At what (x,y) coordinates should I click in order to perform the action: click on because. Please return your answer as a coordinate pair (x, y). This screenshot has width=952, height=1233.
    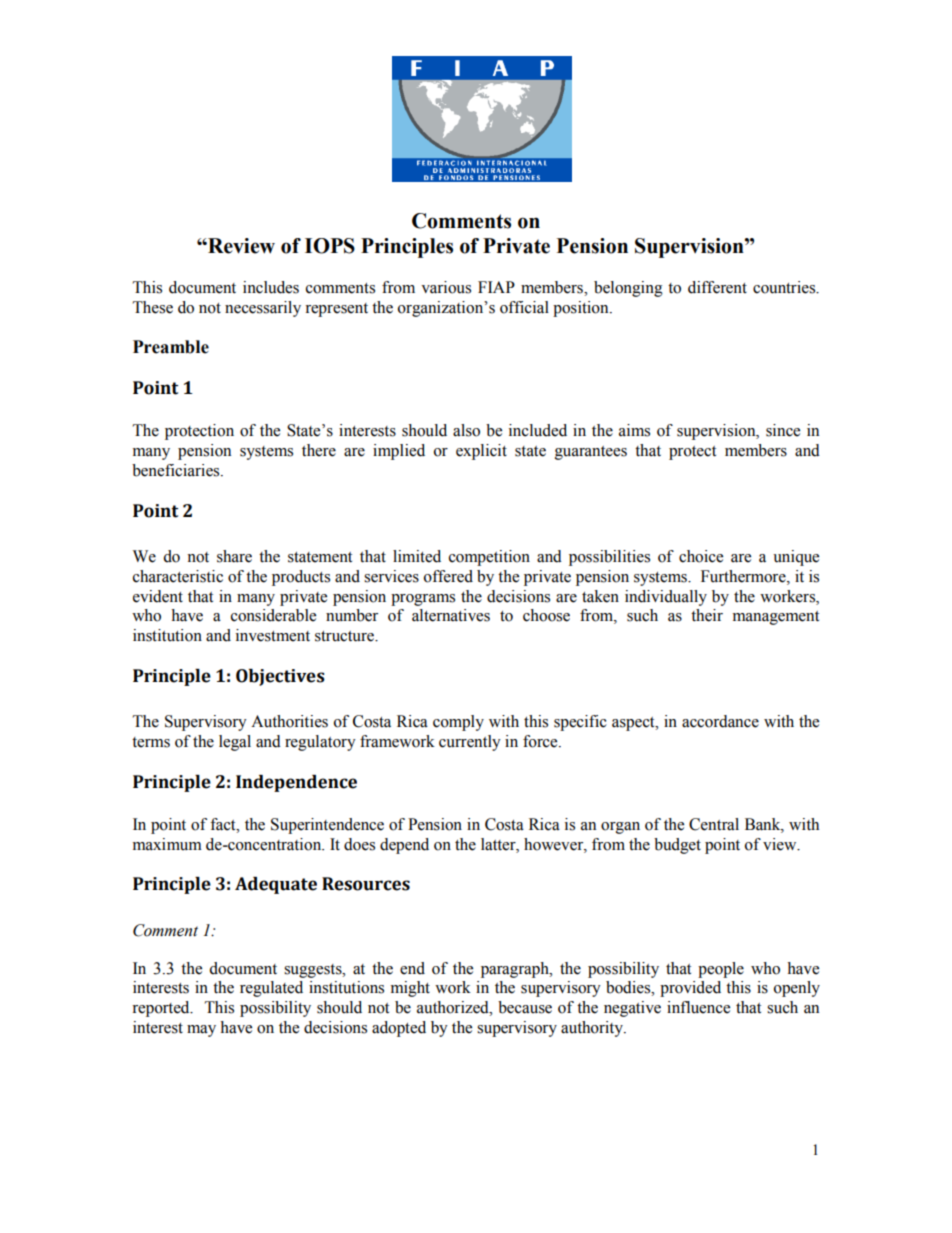
    Looking at the image, I should click on (525, 1007).
